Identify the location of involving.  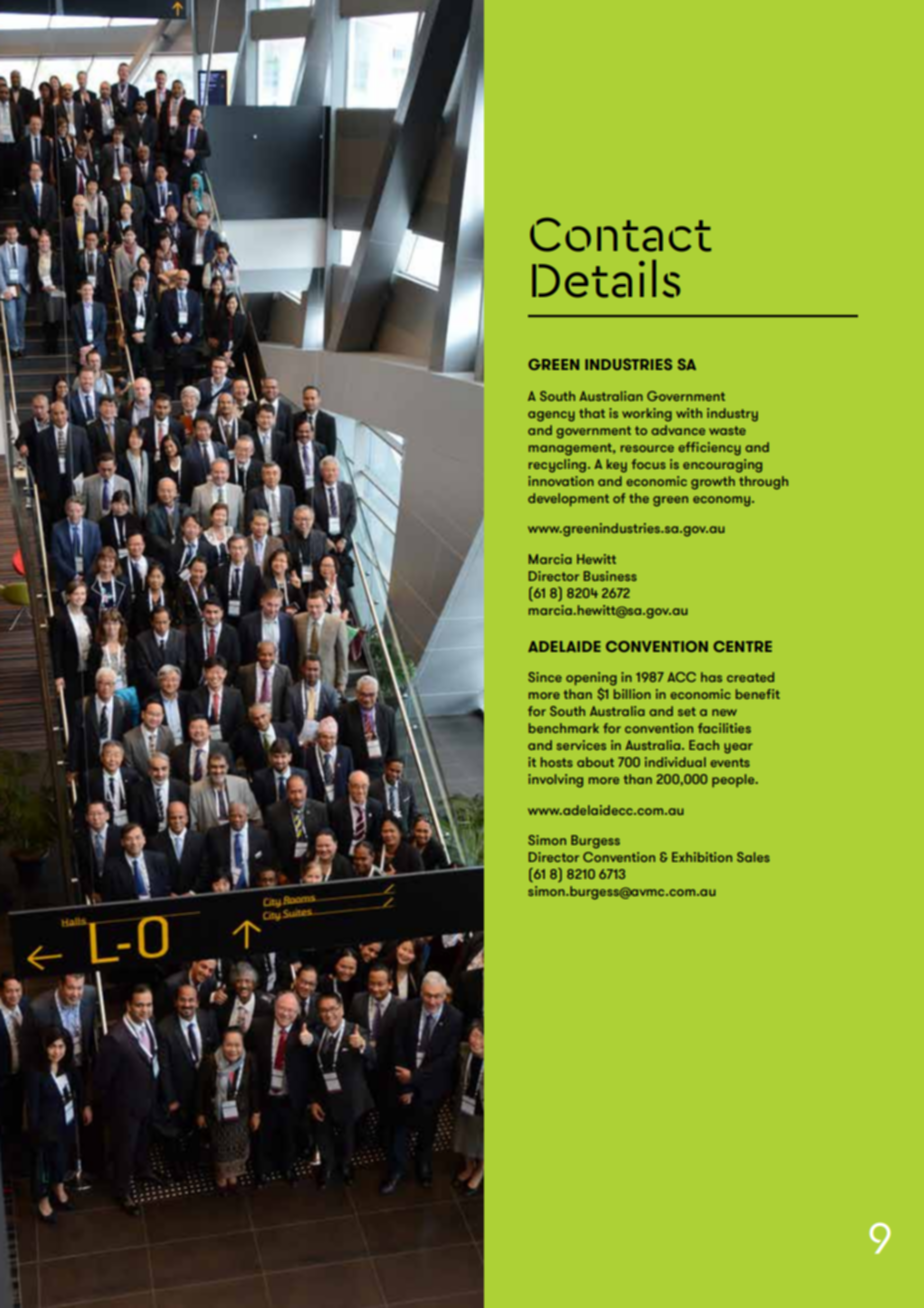
(555, 781).
